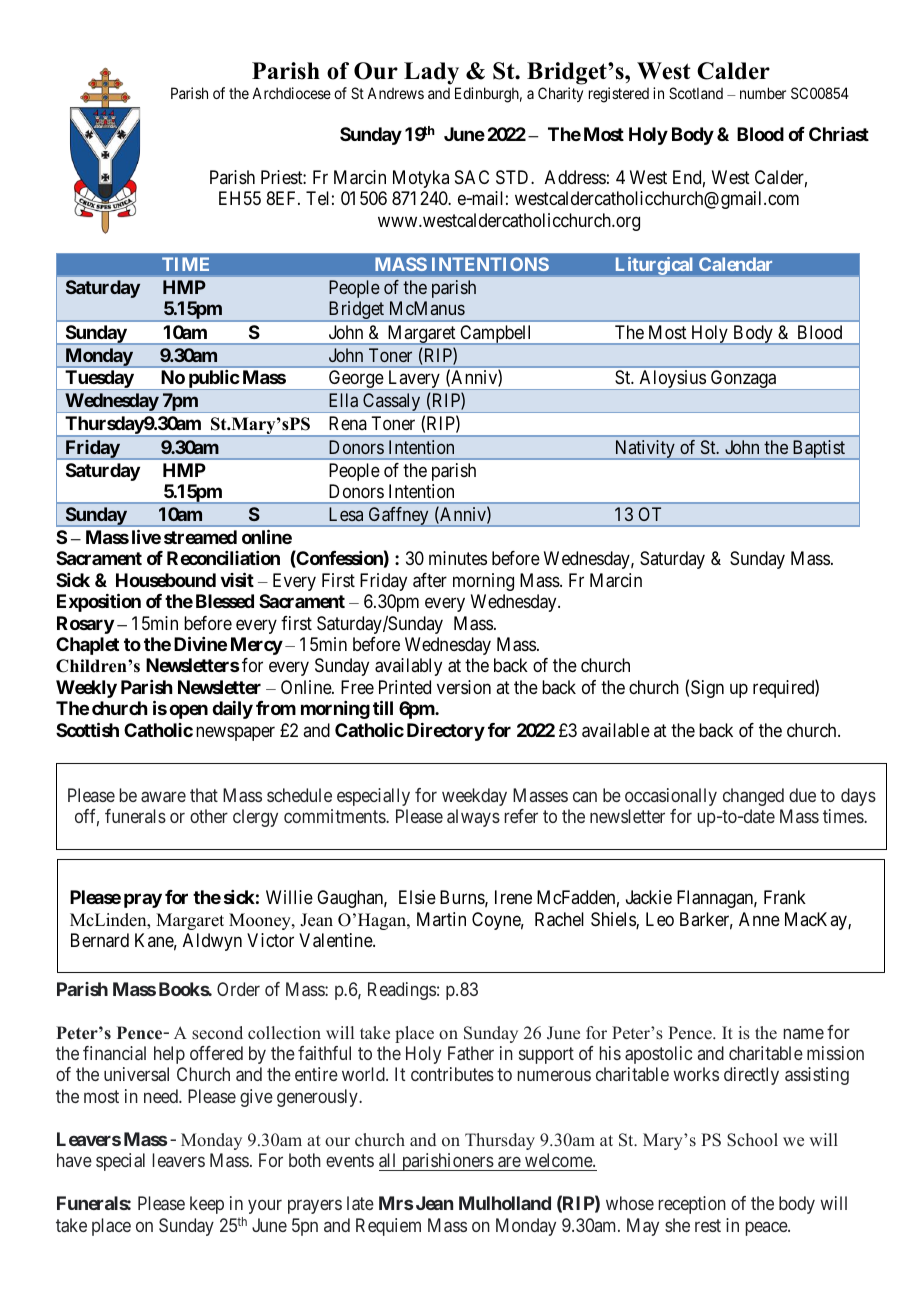 The height and width of the screenshot is (1308, 924). What do you see at coordinates (402, 991) in the screenshot?
I see `Readings` at bounding box center [402, 991].
